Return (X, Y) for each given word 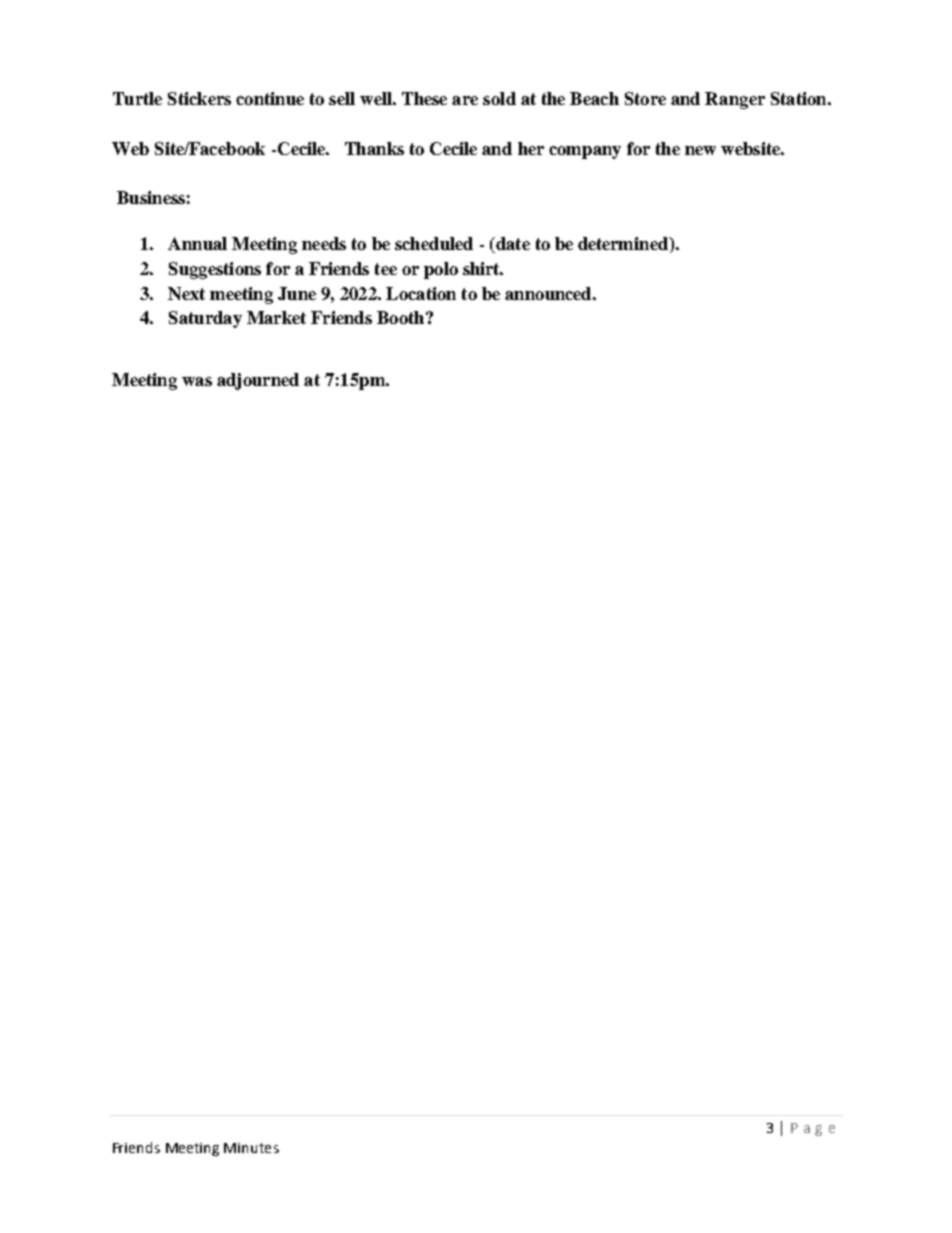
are (465, 100)
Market (276, 317)
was (197, 381)
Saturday (205, 319)
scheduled (434, 243)
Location (421, 293)
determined (624, 245)
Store (645, 98)
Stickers (199, 98)
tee (386, 269)
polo (441, 270)
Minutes (251, 1148)
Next (186, 293)
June (297, 293)
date (512, 245)
